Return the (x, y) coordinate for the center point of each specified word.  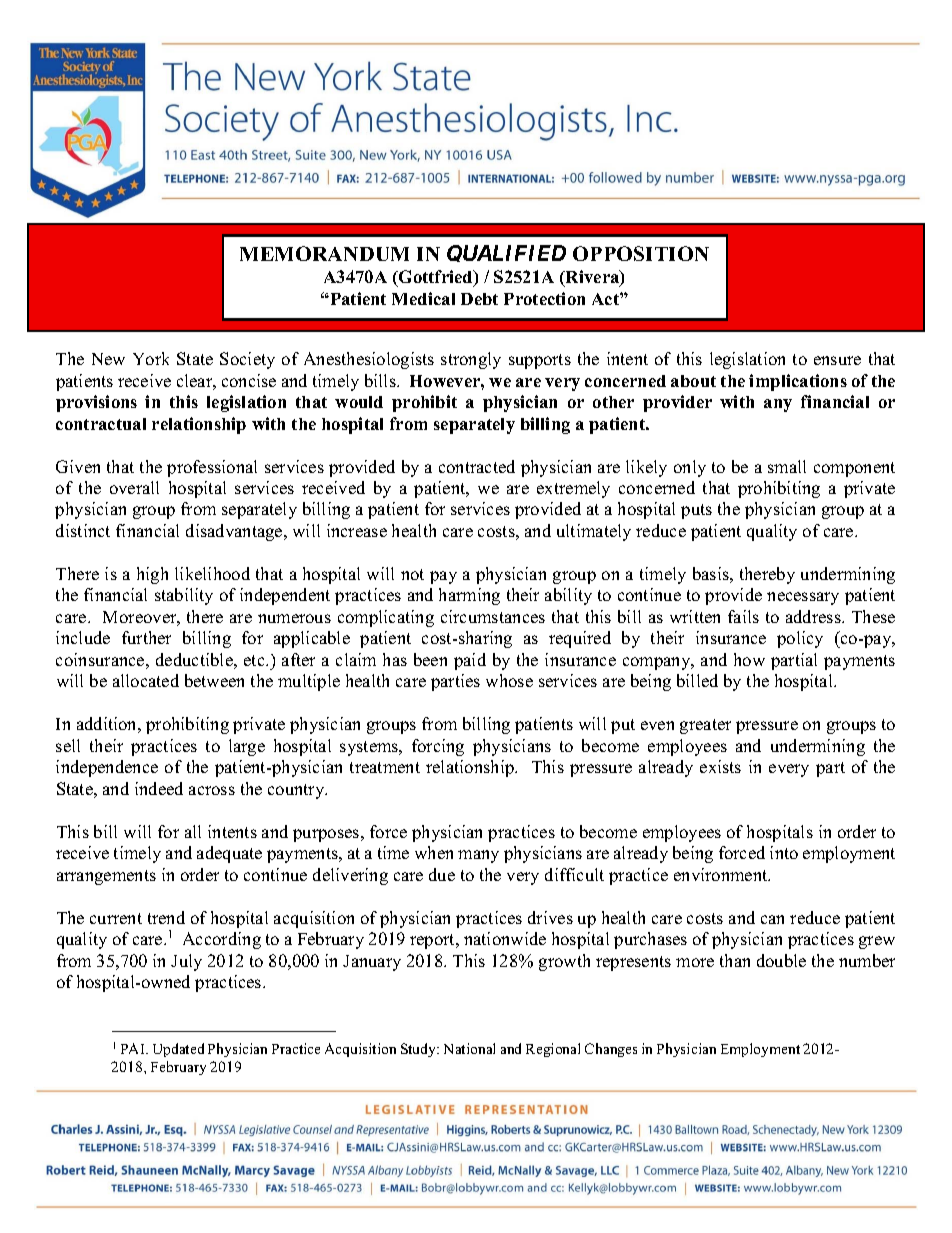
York (151, 358)
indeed (159, 788)
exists (720, 766)
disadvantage (235, 532)
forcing (438, 747)
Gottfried (436, 278)
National (469, 1048)
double (781, 960)
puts (696, 511)
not (412, 574)
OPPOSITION (641, 253)
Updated (178, 1050)
